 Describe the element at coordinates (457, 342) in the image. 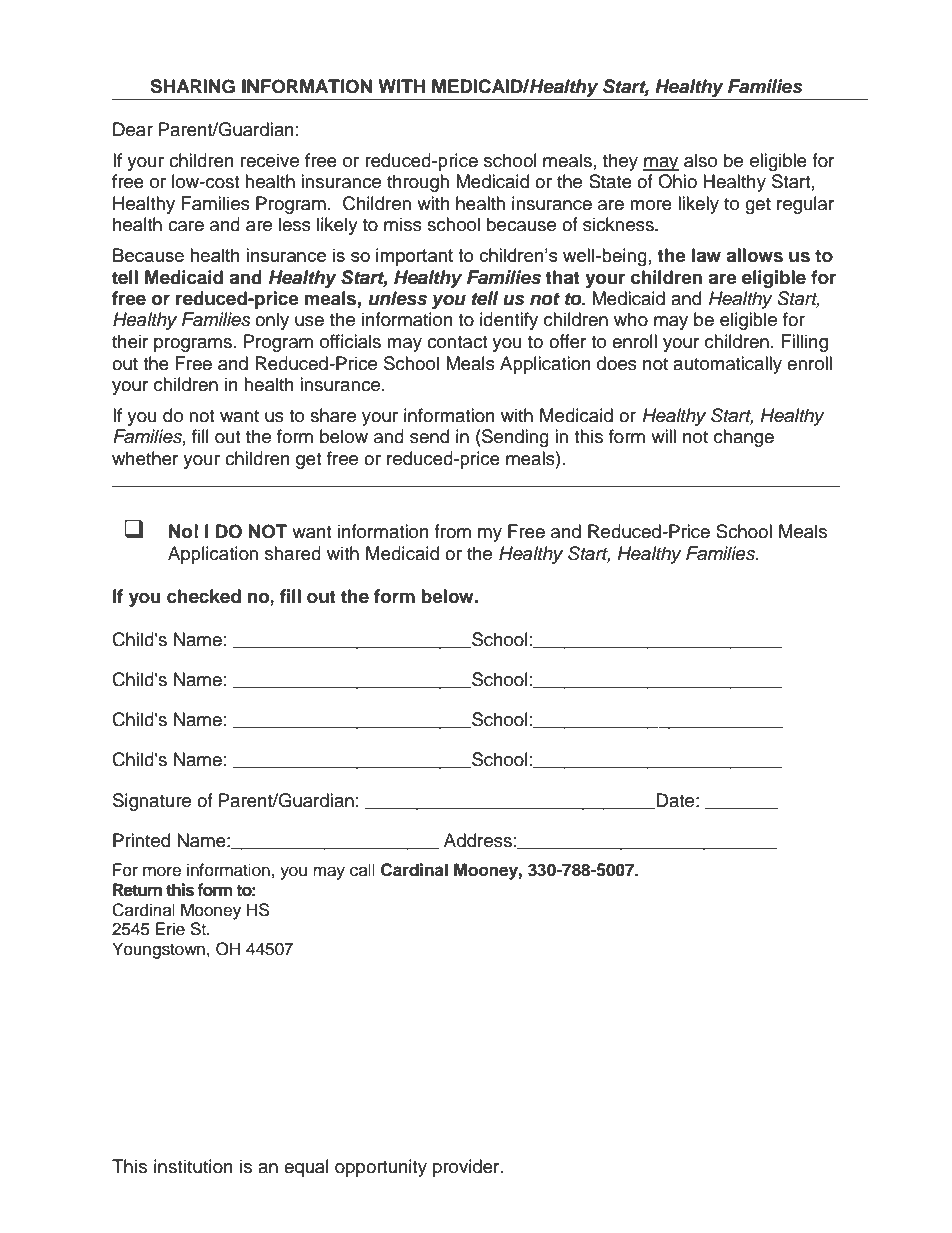

I see `contact` at that location.
